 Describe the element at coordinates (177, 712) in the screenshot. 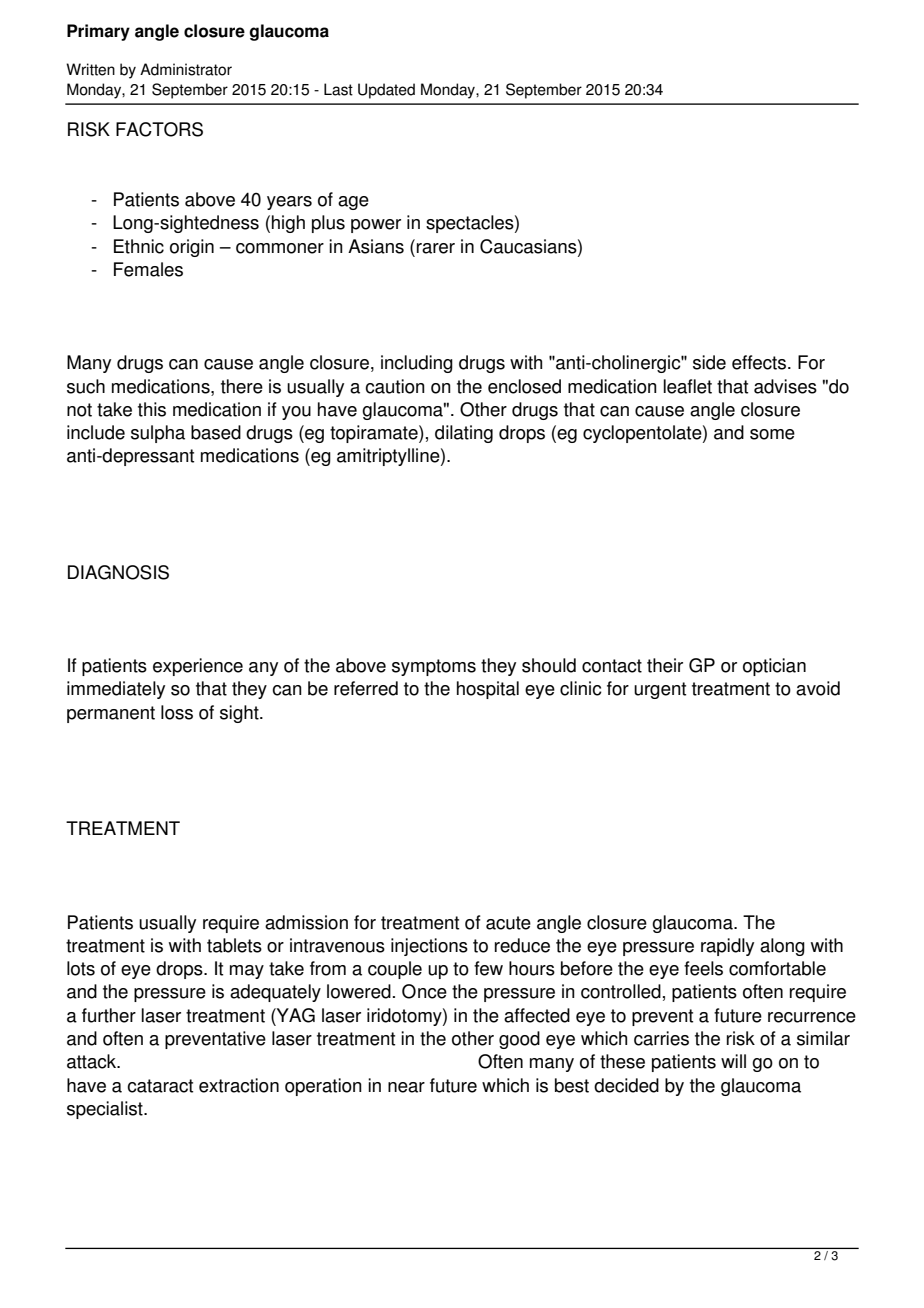

I see `loss` at that location.
